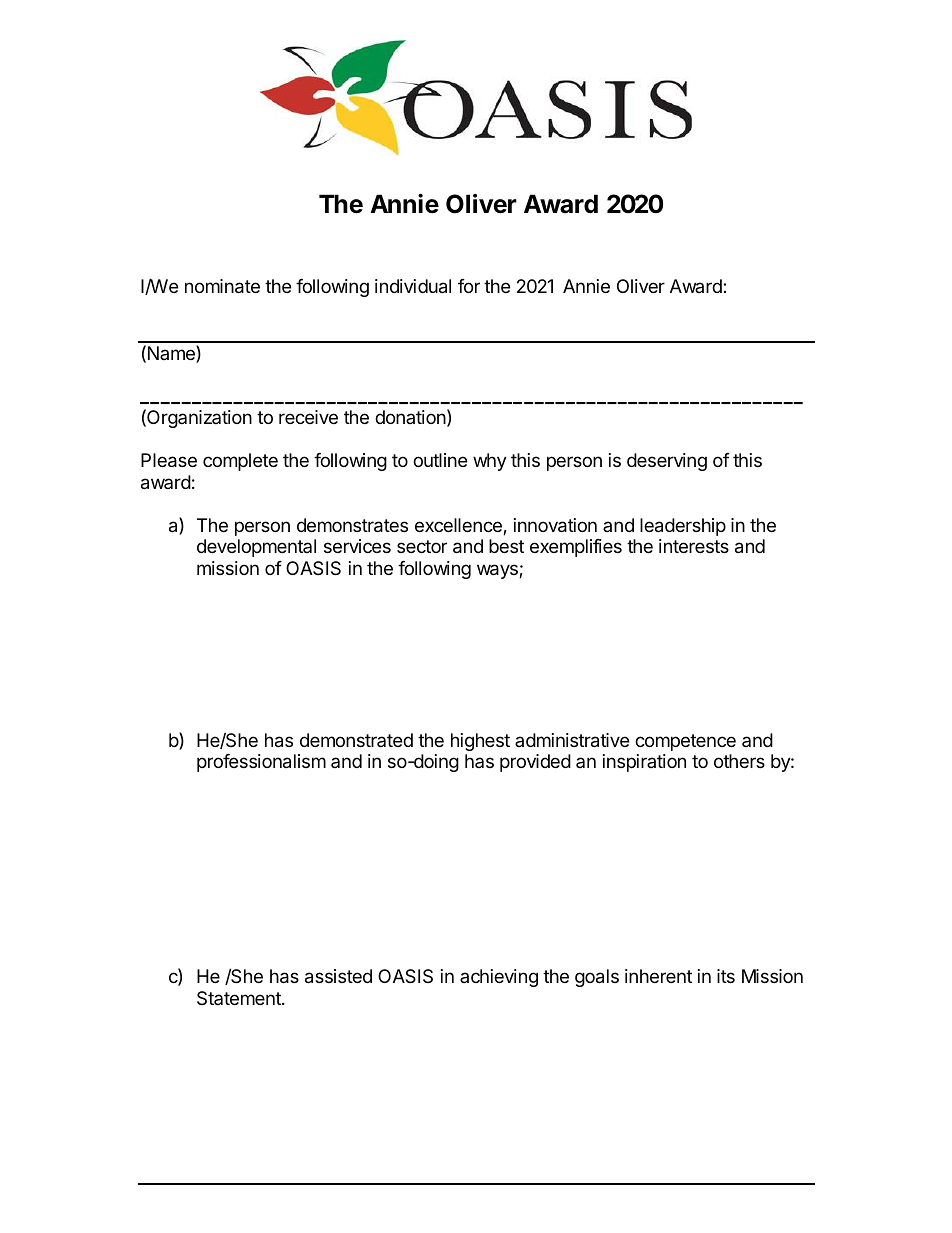  I want to click on complete, so click(240, 462).
